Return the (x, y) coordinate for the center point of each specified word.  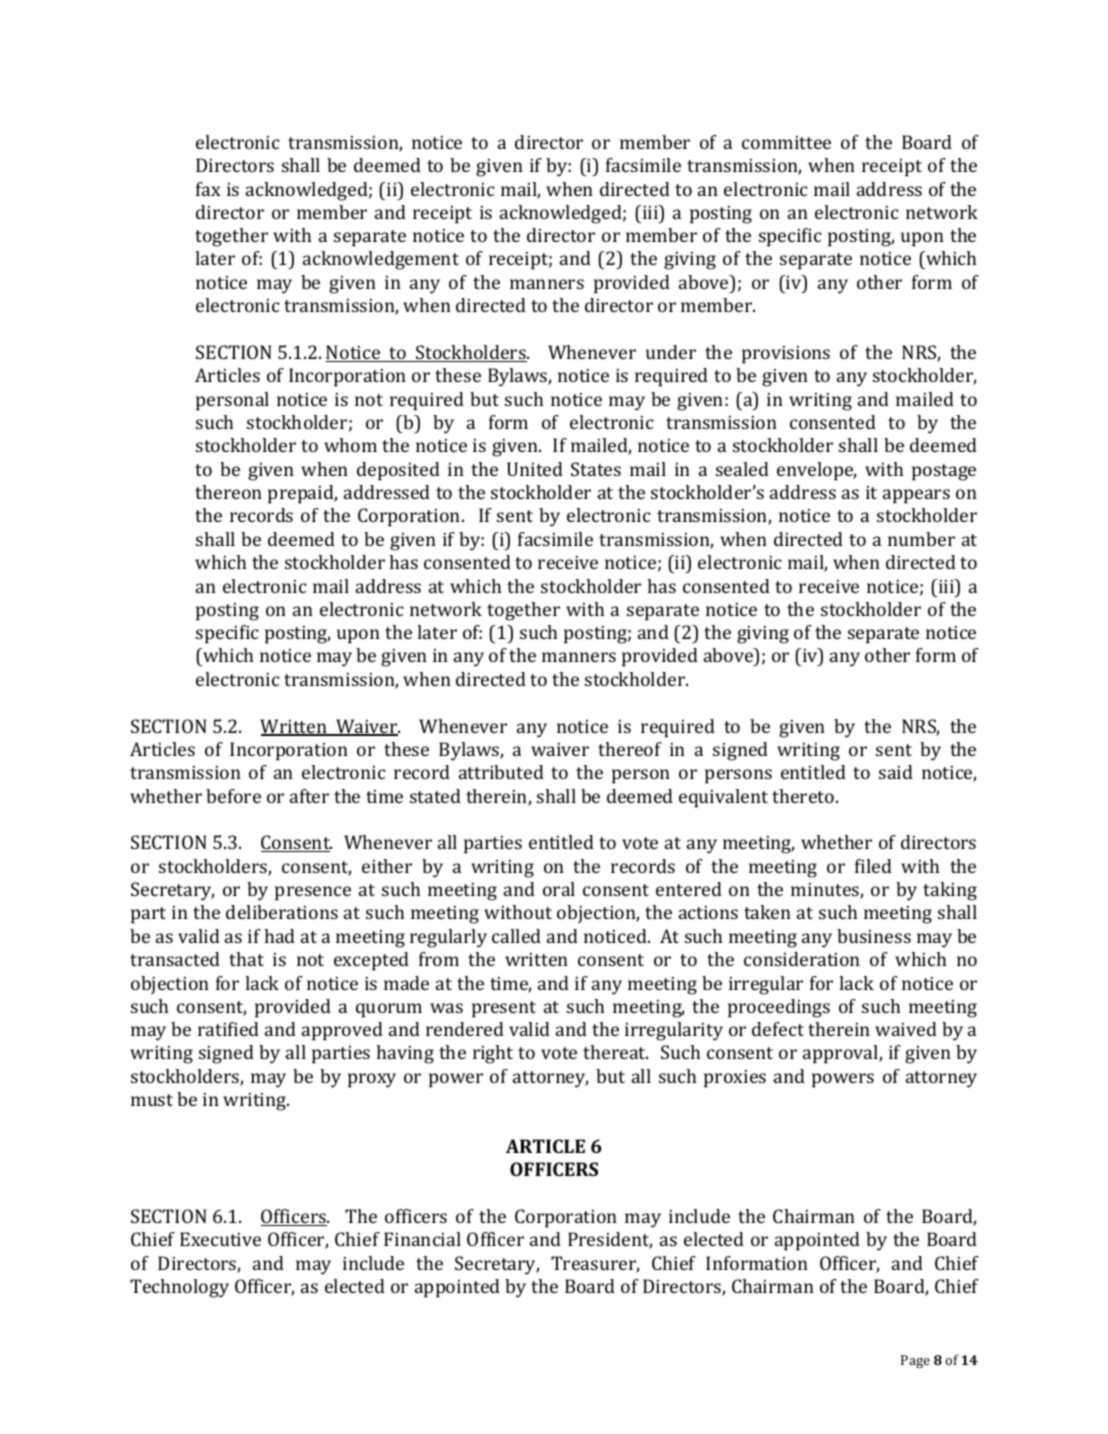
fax (208, 189)
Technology (179, 1288)
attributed (501, 772)
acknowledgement (381, 260)
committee (786, 142)
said (896, 772)
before (233, 796)
